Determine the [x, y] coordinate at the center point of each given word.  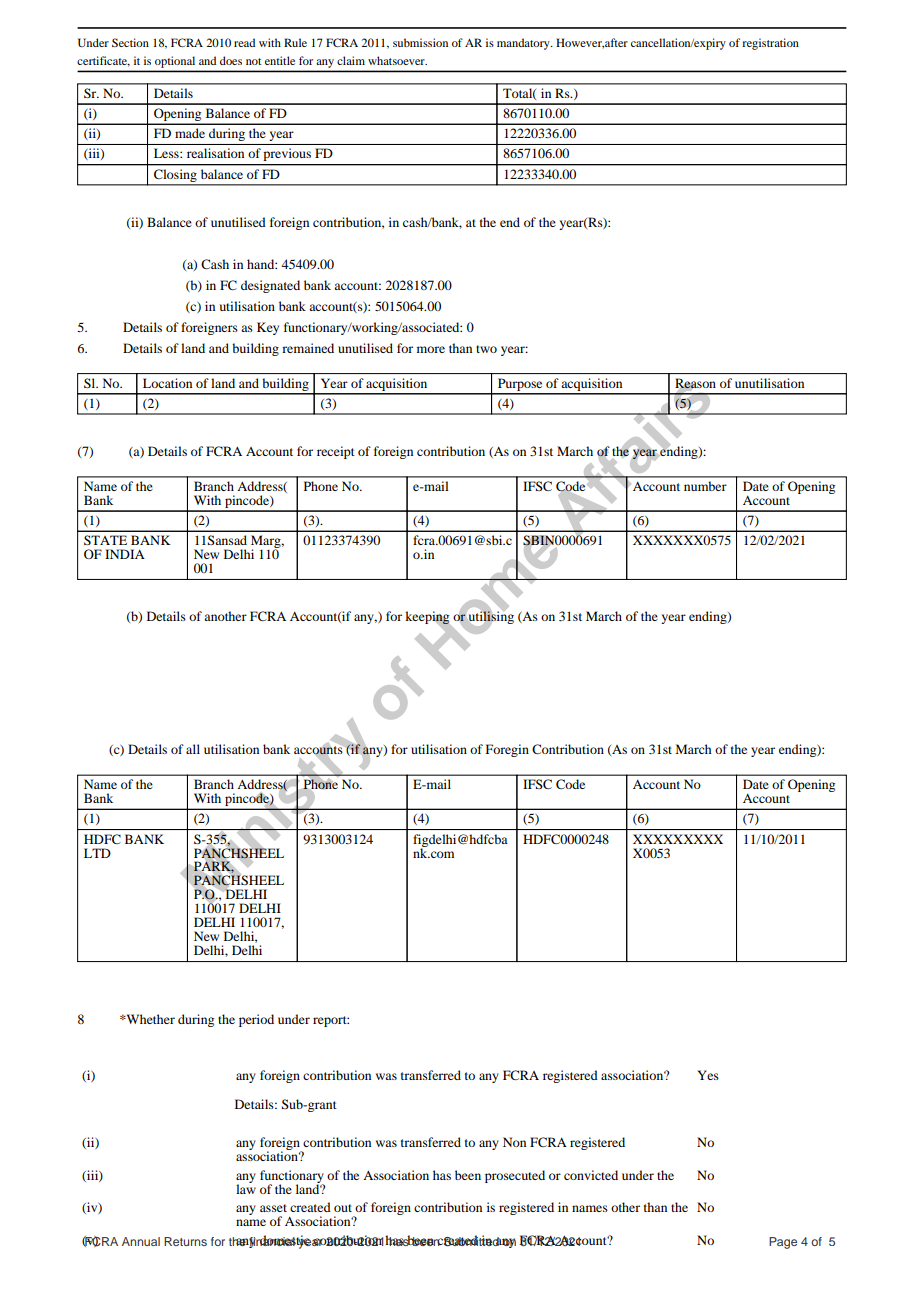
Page [783, 1243]
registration [770, 44]
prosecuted [515, 1176]
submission [420, 42]
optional [175, 62]
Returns [185, 1241]
